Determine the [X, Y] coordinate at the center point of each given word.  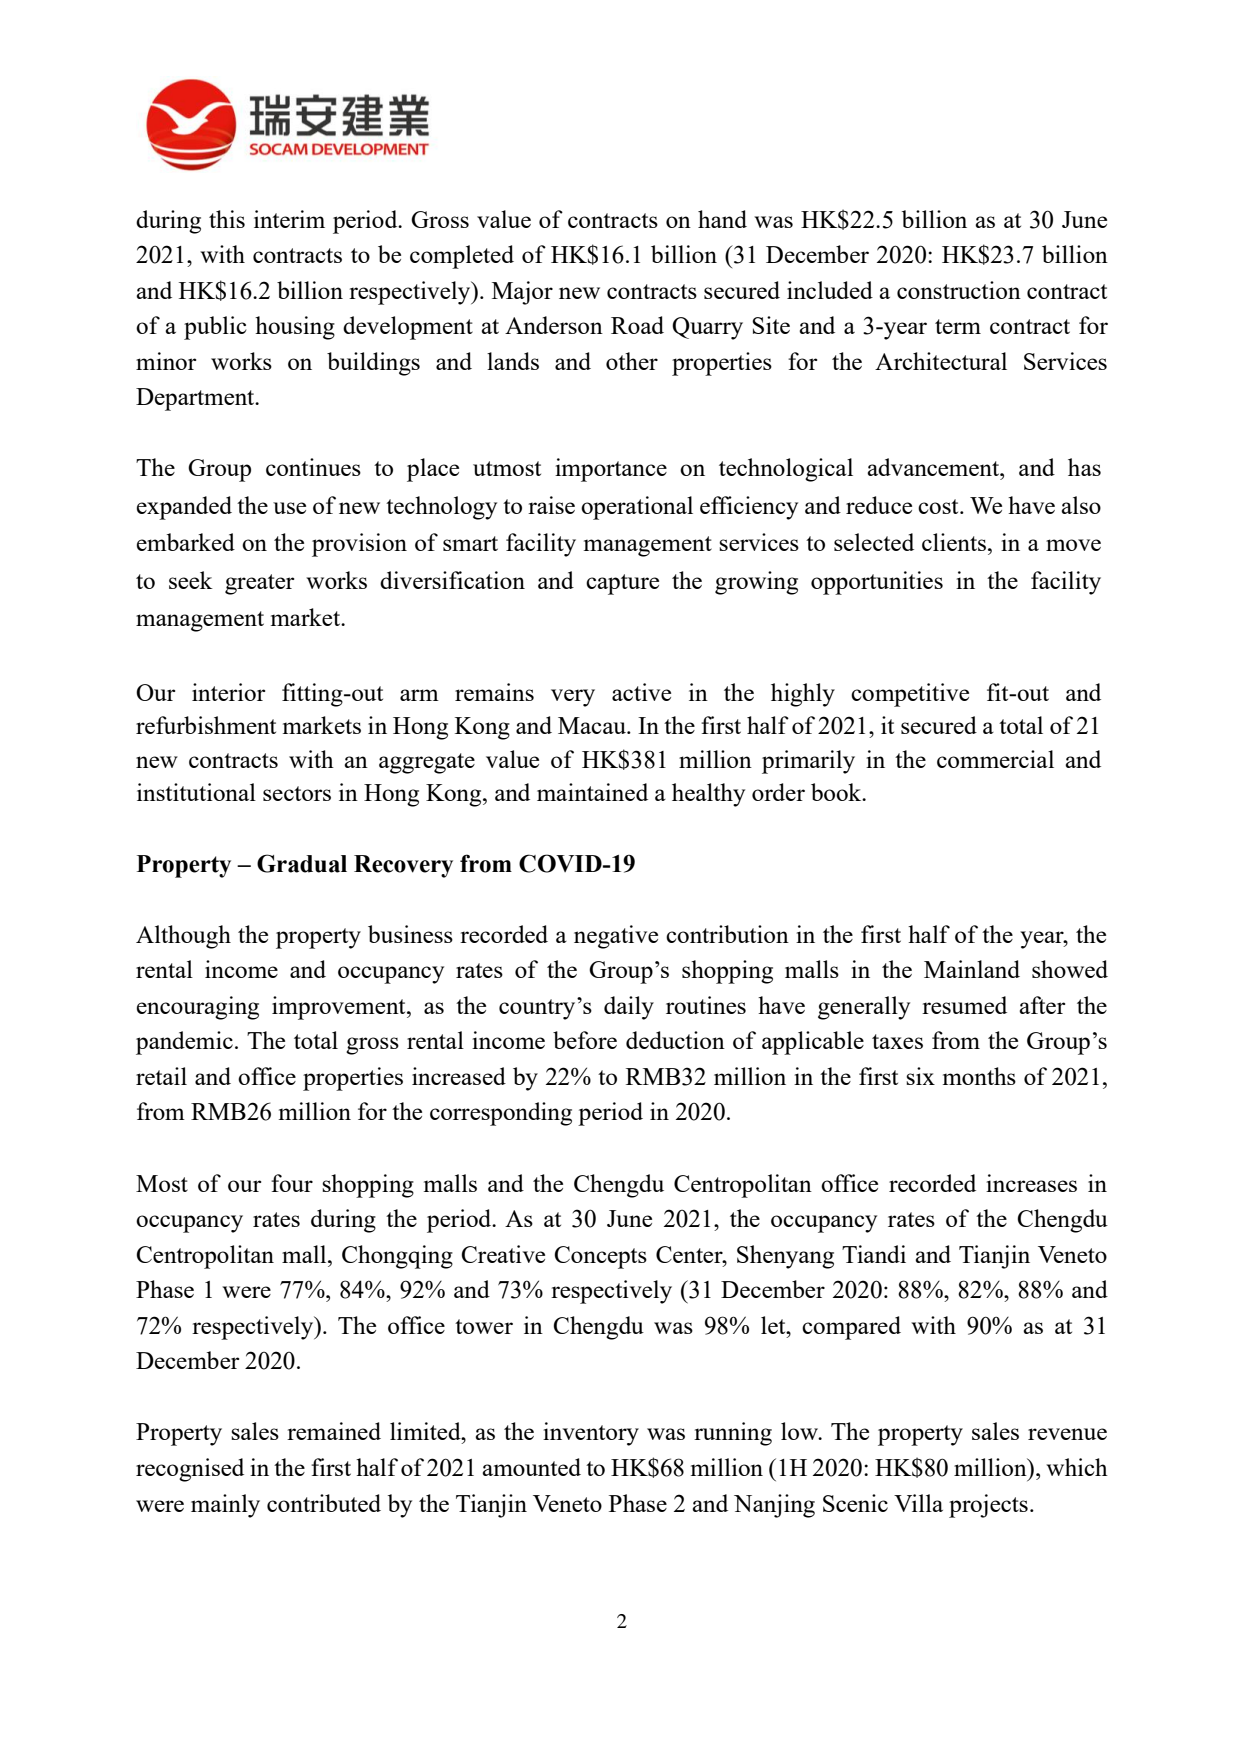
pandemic [184, 1043]
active [641, 692]
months [979, 1076]
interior [228, 692]
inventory [591, 1434]
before [585, 1040]
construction [959, 290]
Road [637, 325]
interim [289, 219]
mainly [225, 1506]
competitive [910, 695]
